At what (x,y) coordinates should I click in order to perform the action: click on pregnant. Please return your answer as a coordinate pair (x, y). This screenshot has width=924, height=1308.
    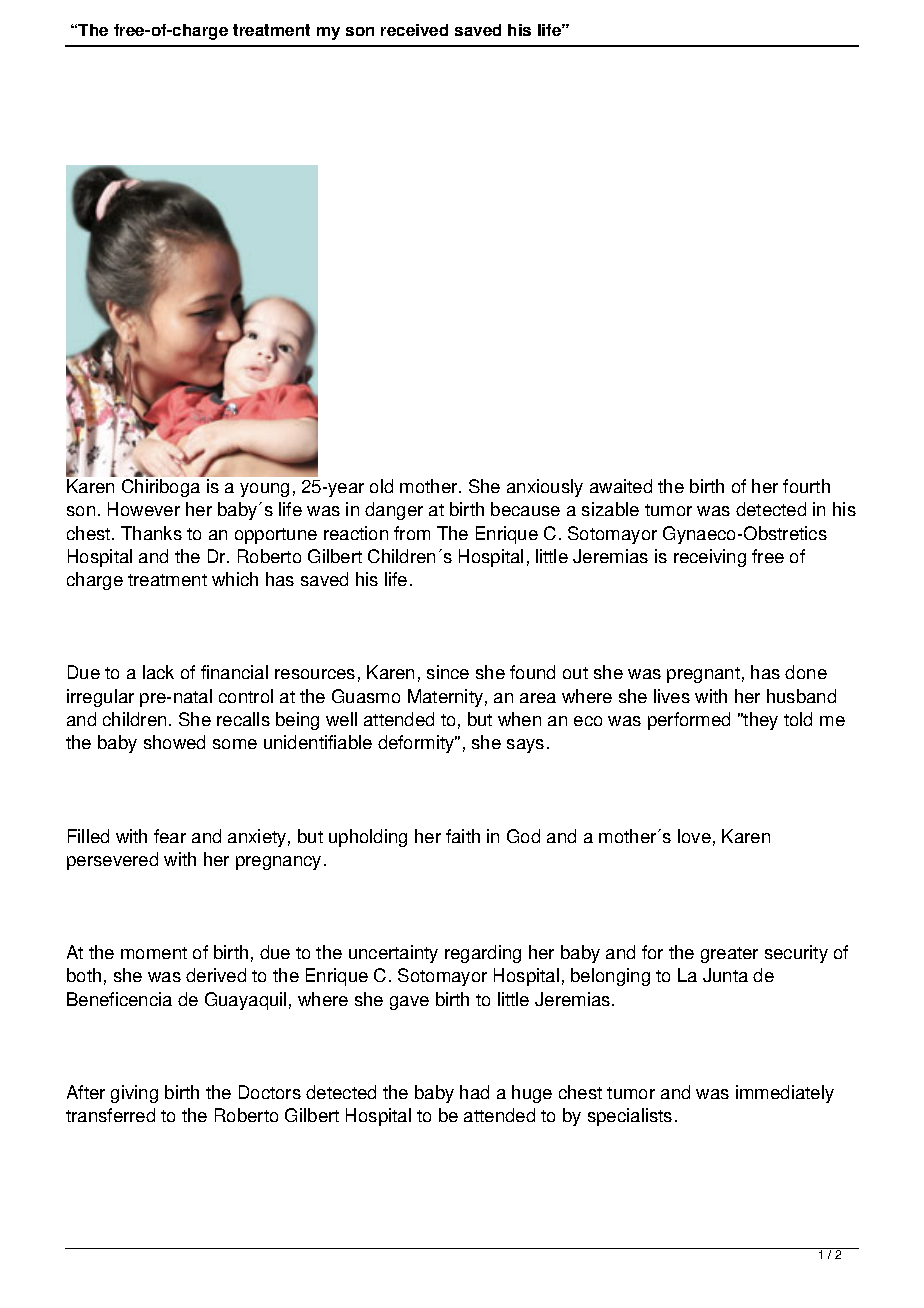
    Looking at the image, I should click on (703, 675).
